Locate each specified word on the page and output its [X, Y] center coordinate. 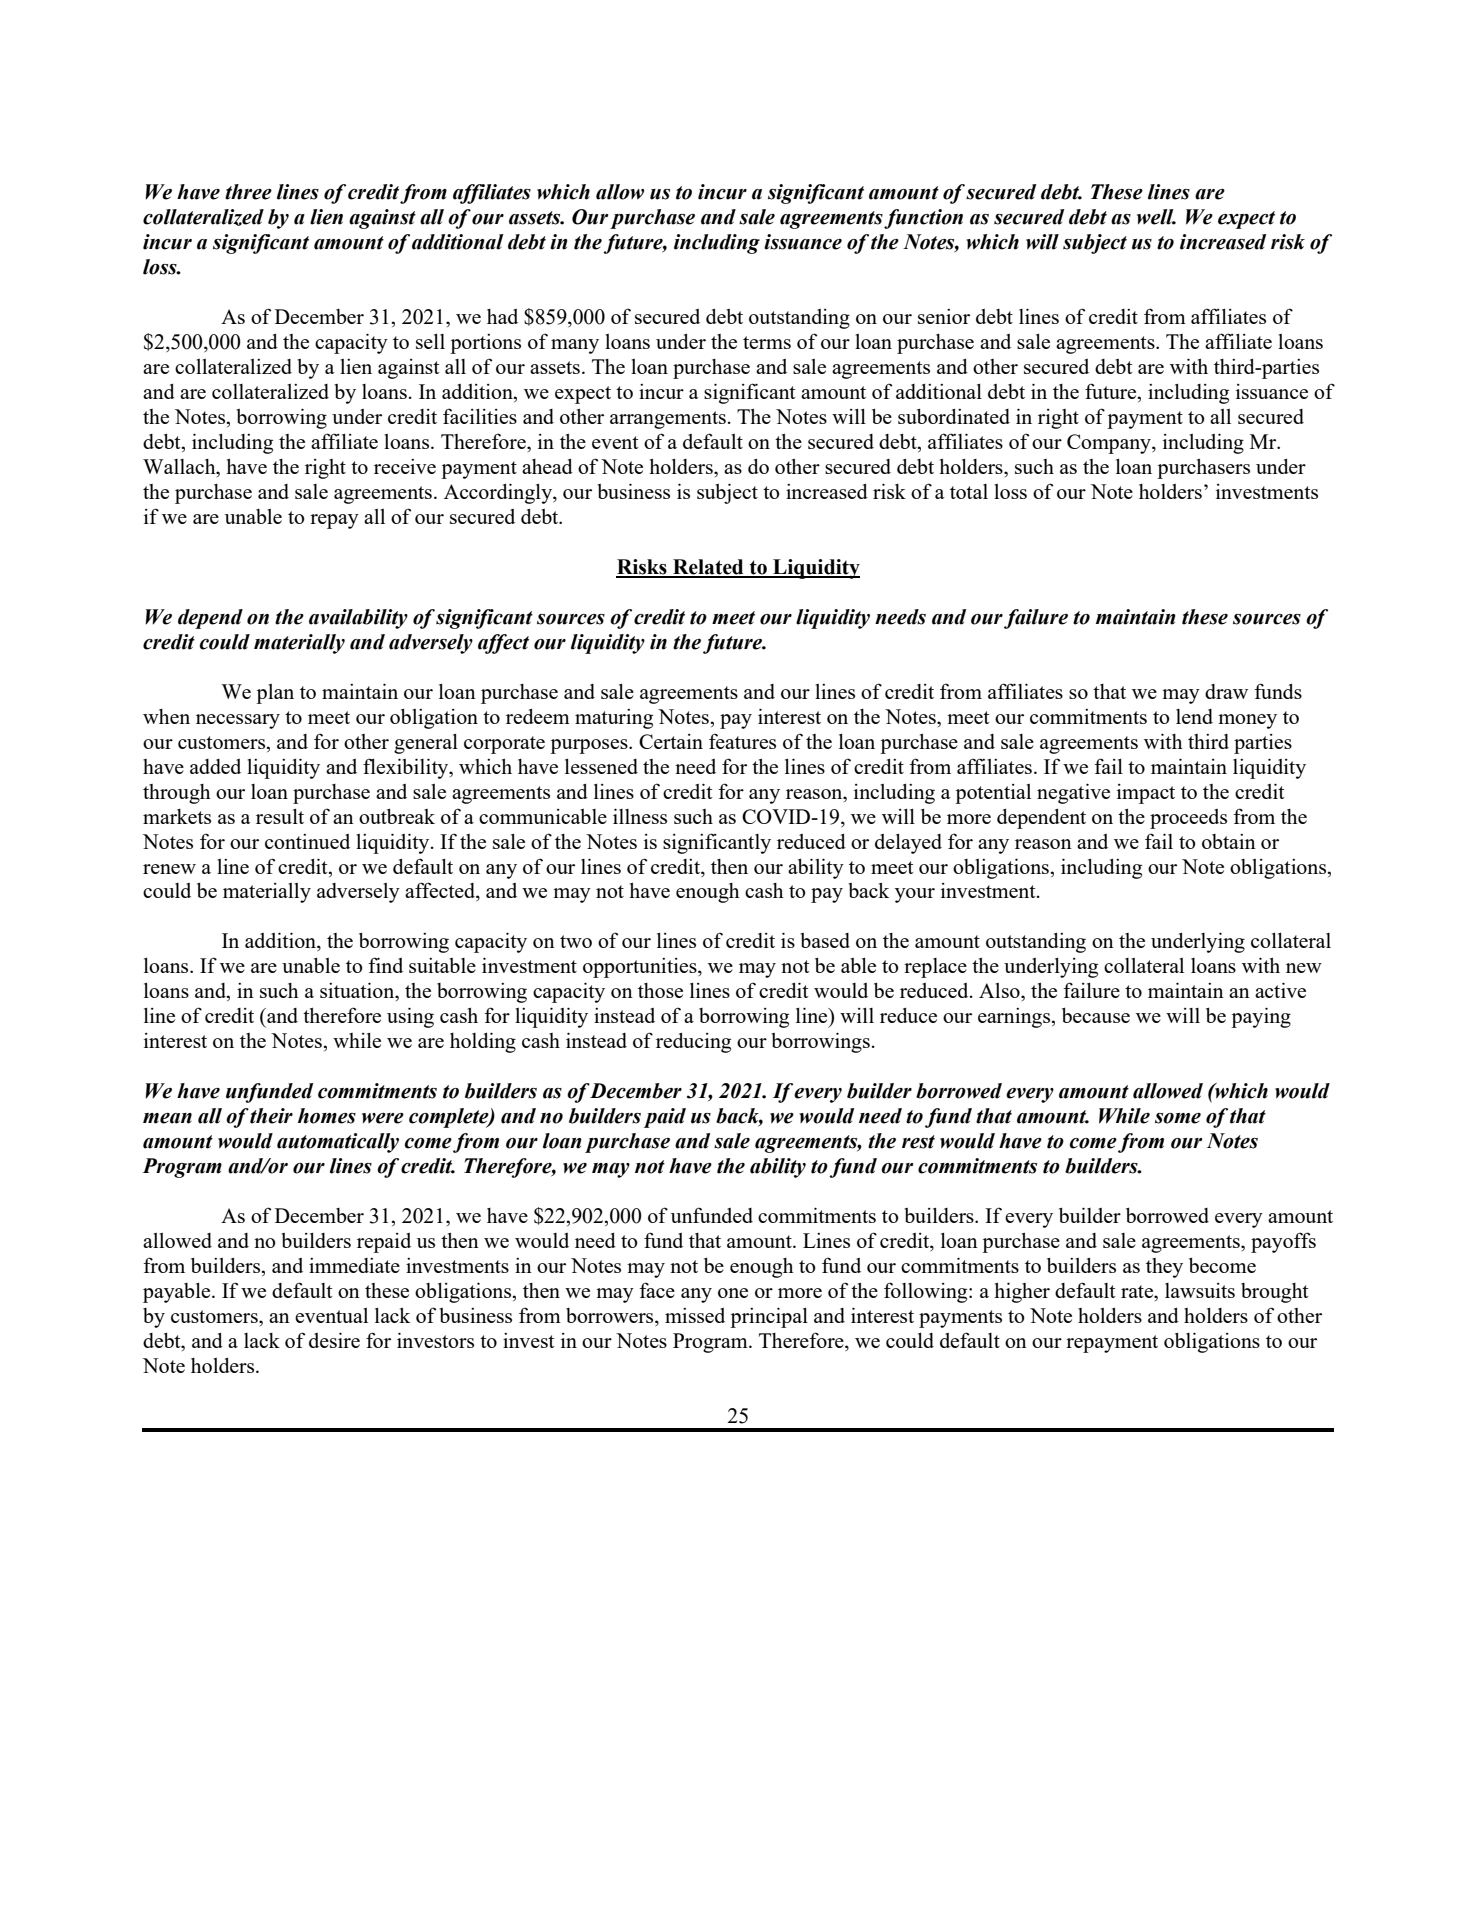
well [1156, 217]
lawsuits [1200, 1290]
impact [1146, 794]
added [215, 766]
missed [695, 1315]
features [742, 741]
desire [334, 1340]
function [923, 219]
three [248, 192]
